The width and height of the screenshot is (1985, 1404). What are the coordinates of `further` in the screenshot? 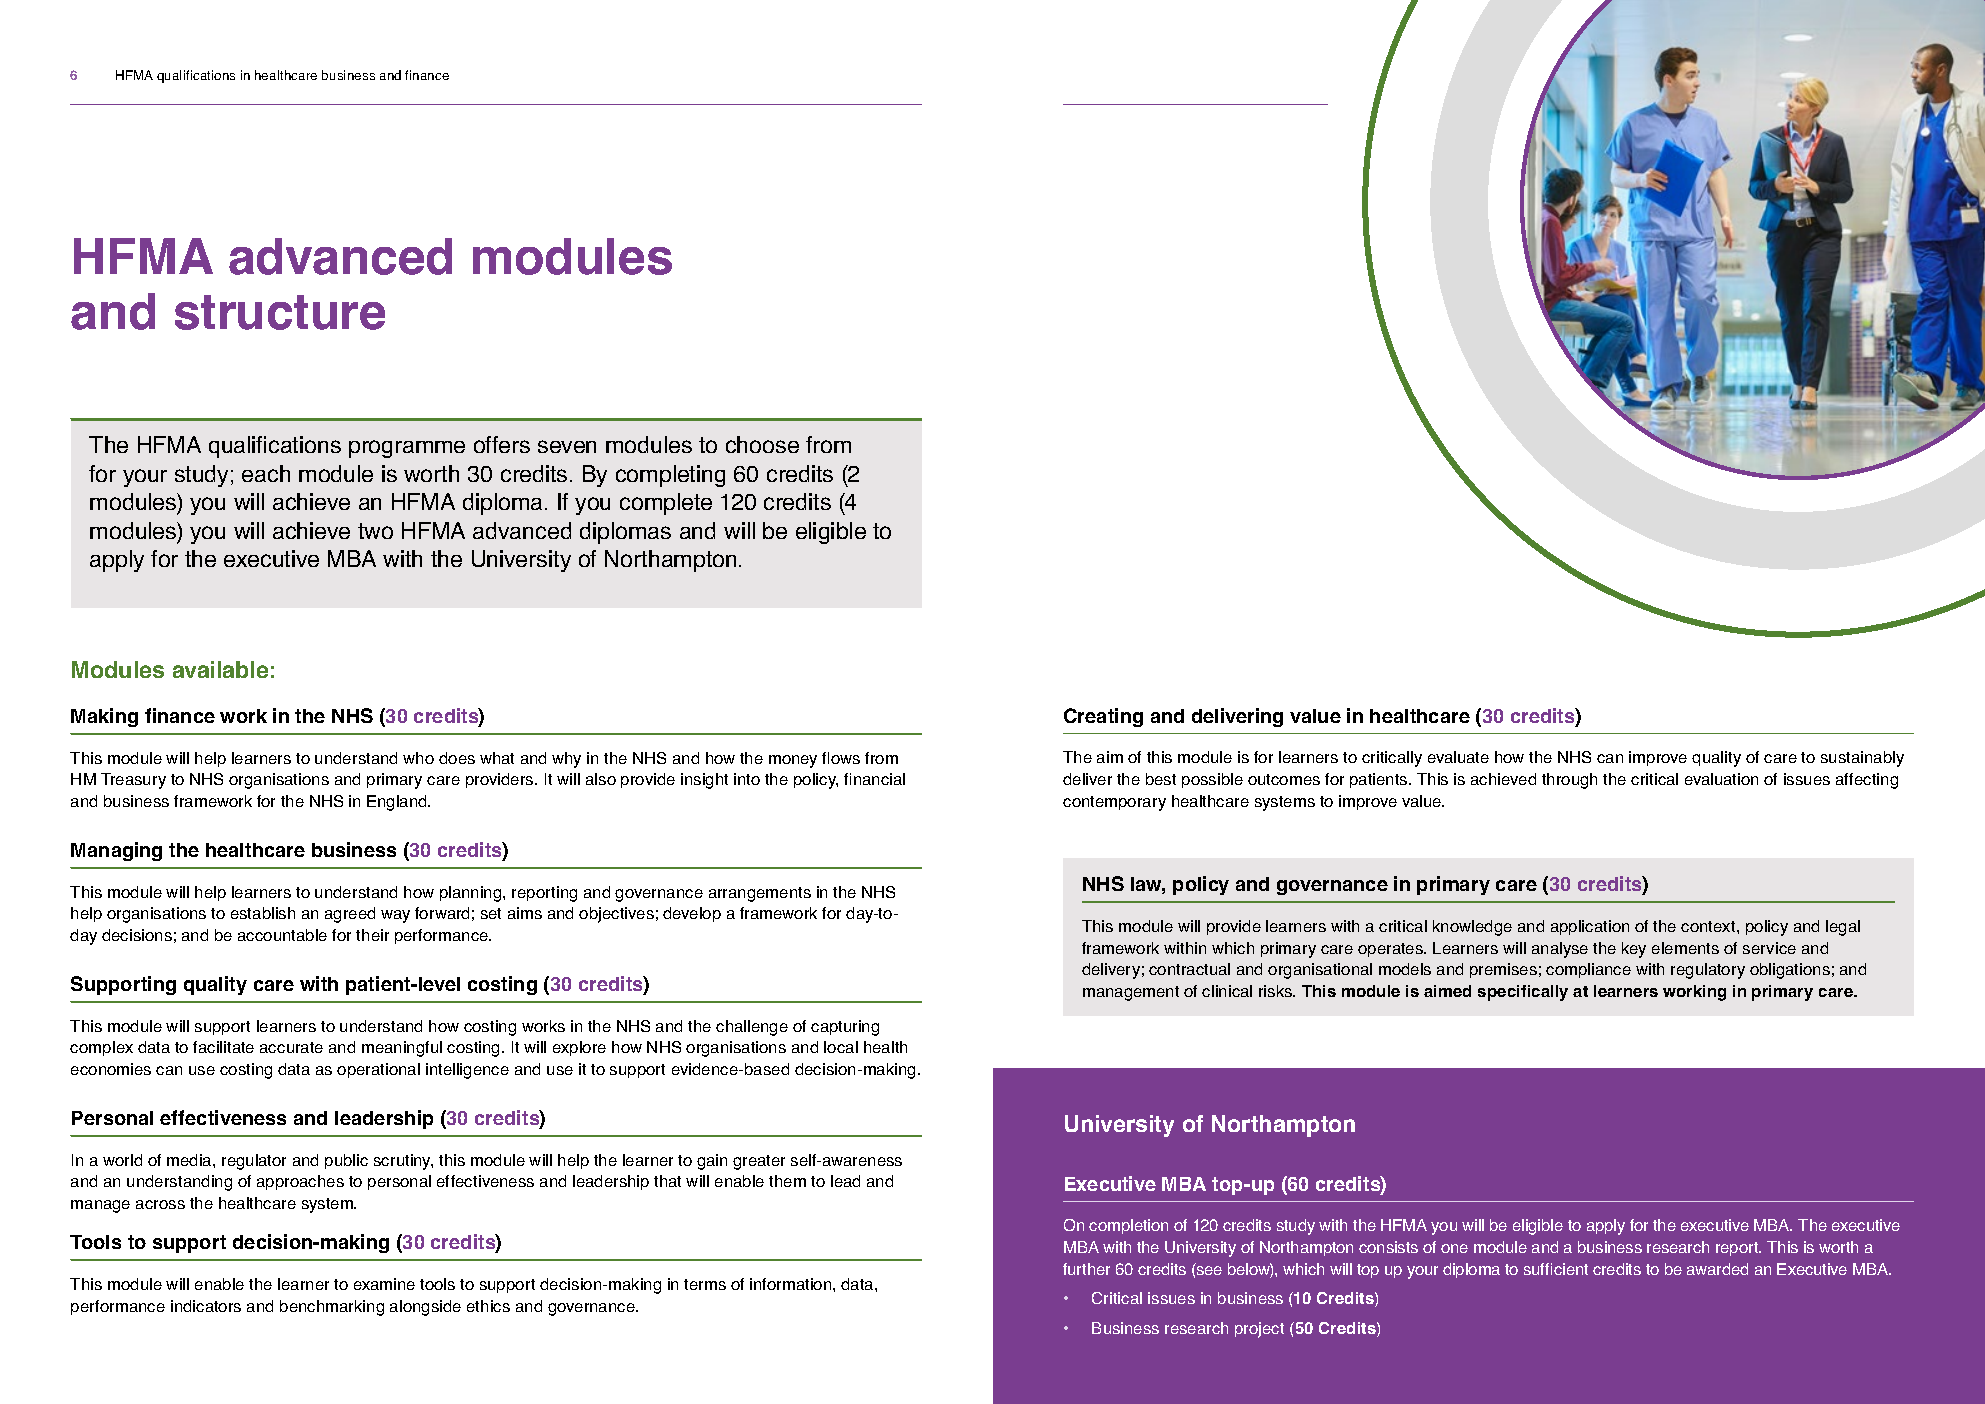 It's located at (1086, 1269).
